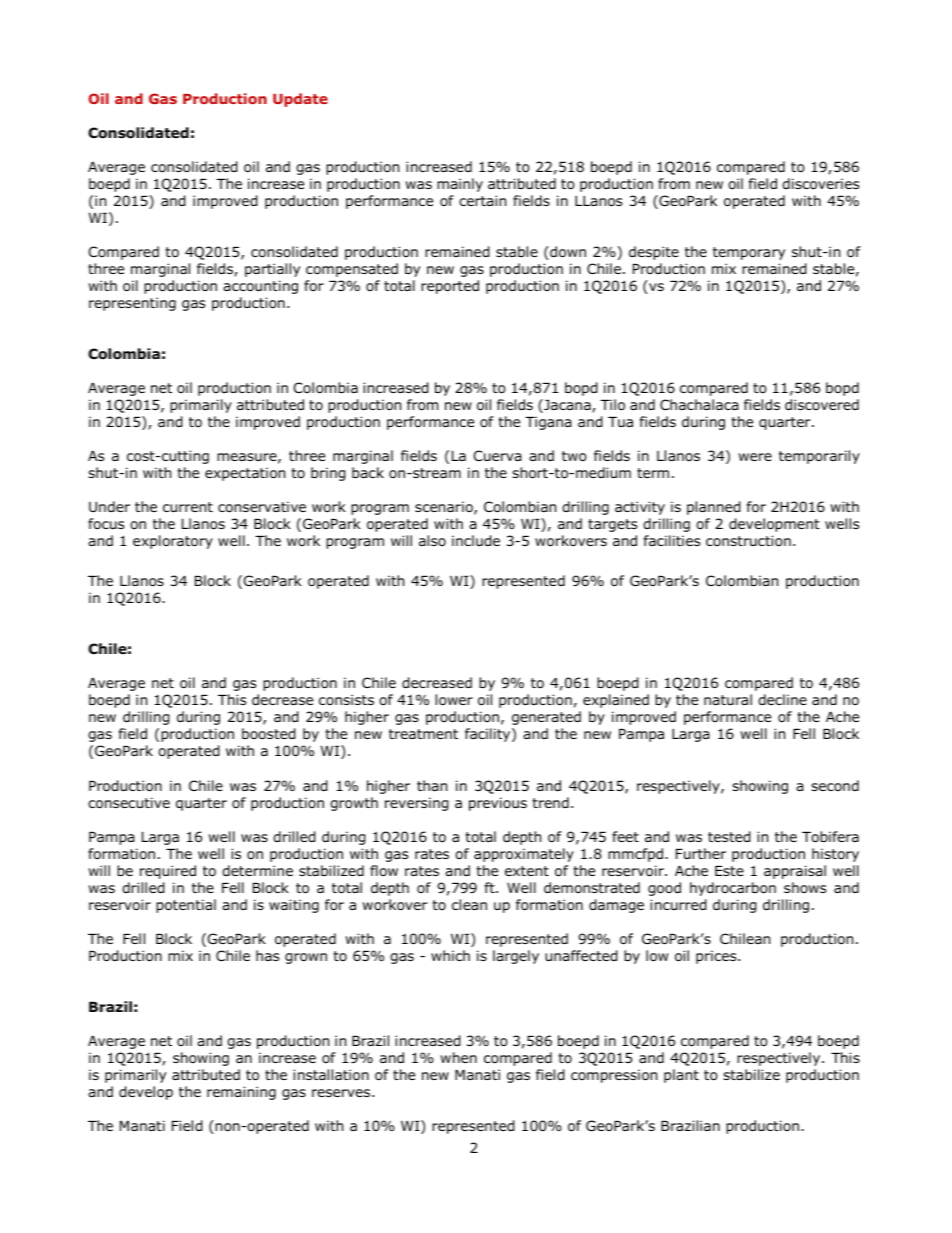 The height and width of the image is (1233, 952). Describe the element at coordinates (245, 474) in the image. I see `expectation` at that location.
